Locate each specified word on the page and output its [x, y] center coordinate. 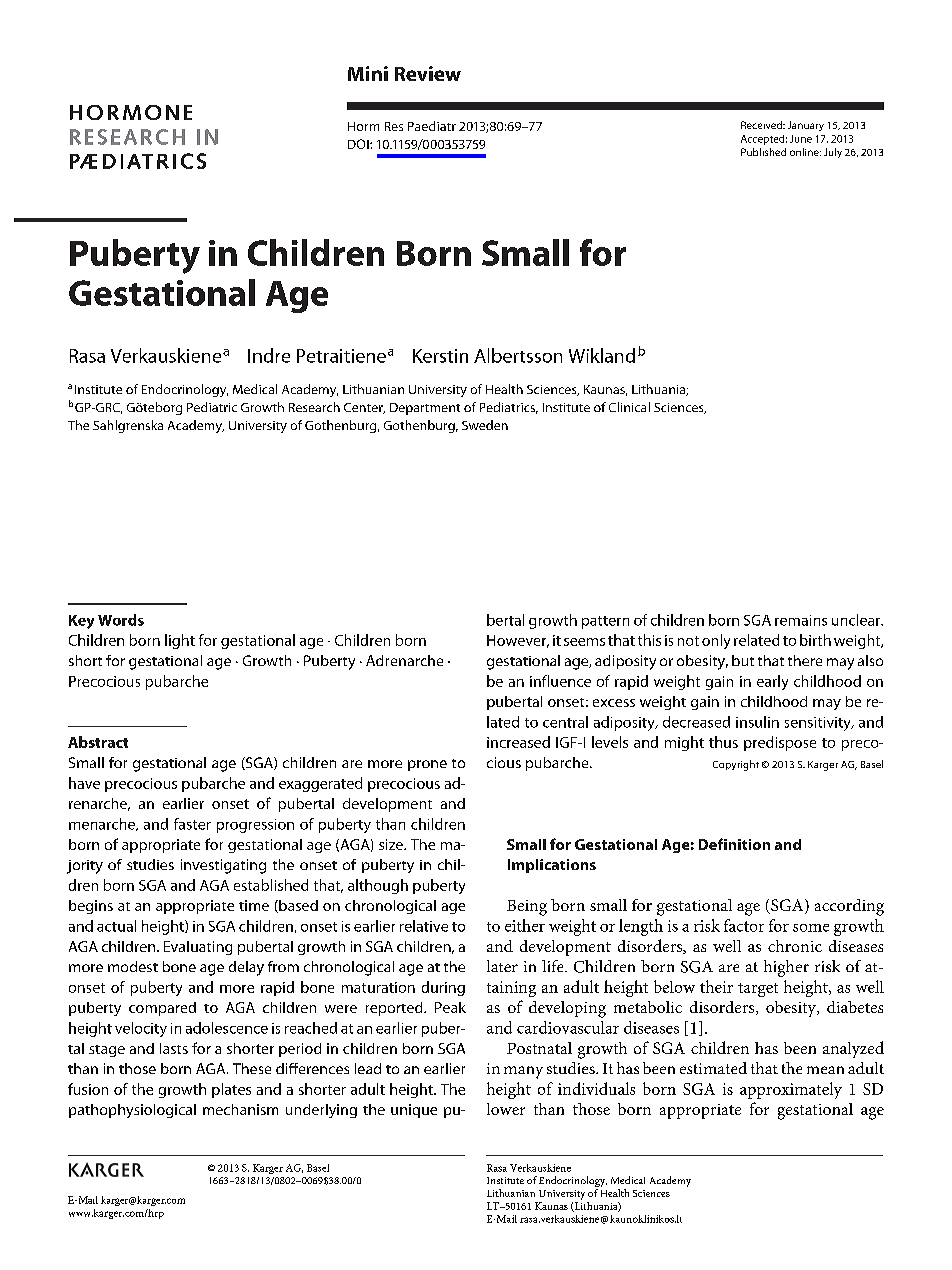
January [806, 126]
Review [428, 73]
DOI [359, 144]
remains [801, 620]
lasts [174, 1048]
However [518, 641]
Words [121, 620]
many [523, 1072]
